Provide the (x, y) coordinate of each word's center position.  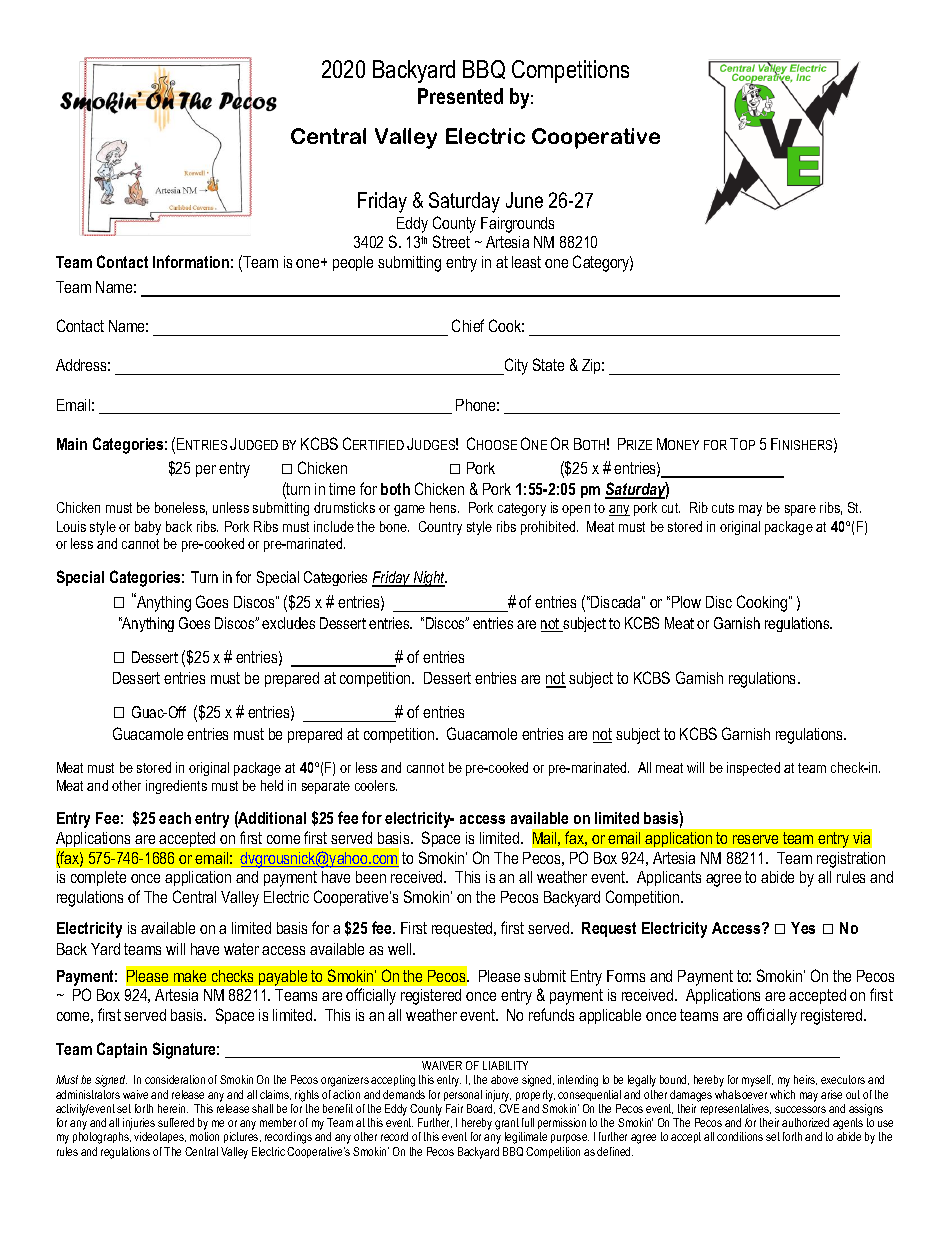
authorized (805, 1122)
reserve (755, 839)
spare (800, 510)
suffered (176, 1122)
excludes (288, 623)
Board (481, 1109)
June (524, 200)
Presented (460, 96)
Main (72, 444)
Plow (686, 602)
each (175, 818)
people (353, 263)
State (548, 364)
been (371, 877)
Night (429, 579)
